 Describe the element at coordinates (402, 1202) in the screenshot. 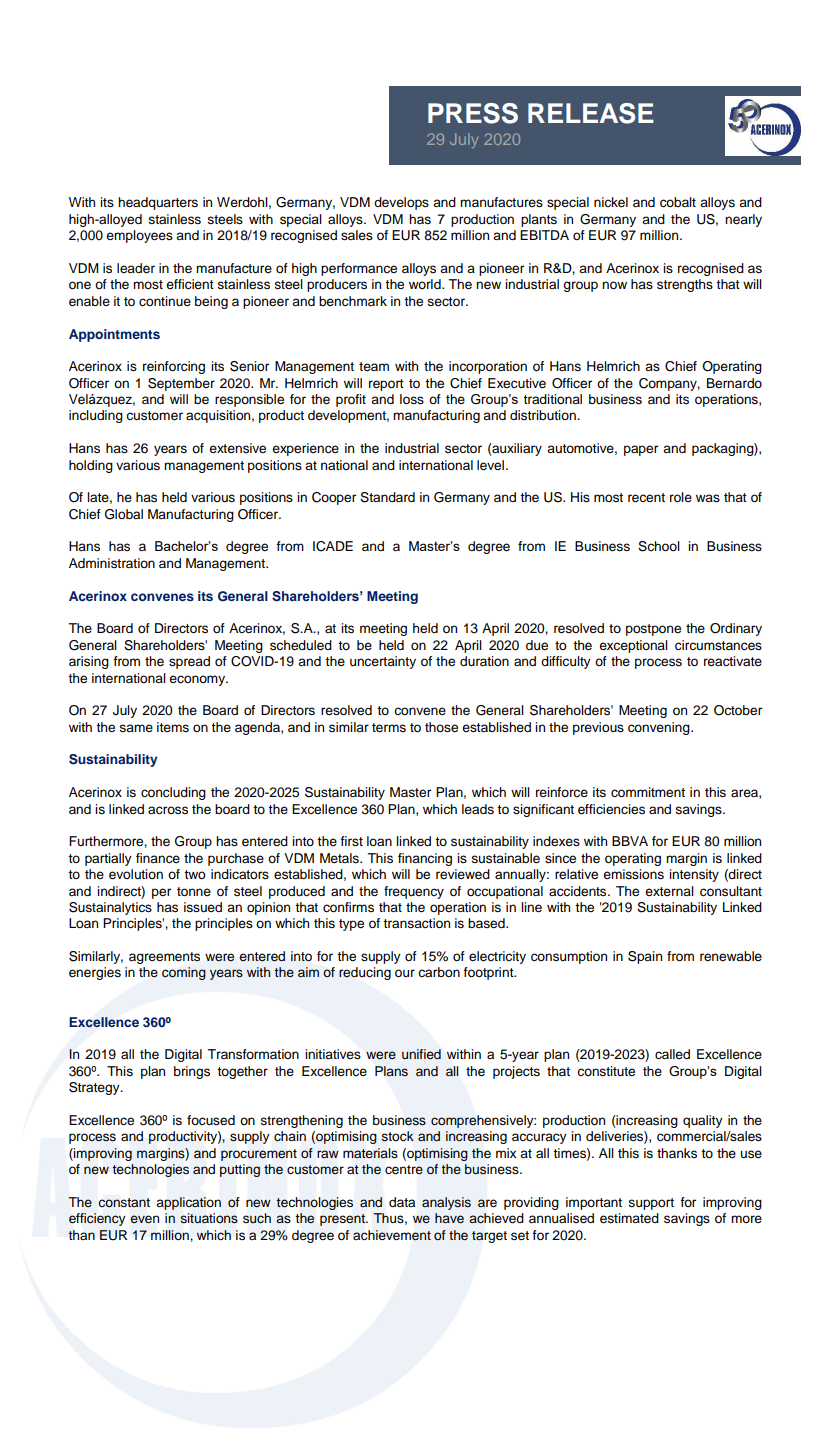

I see `data` at that location.
